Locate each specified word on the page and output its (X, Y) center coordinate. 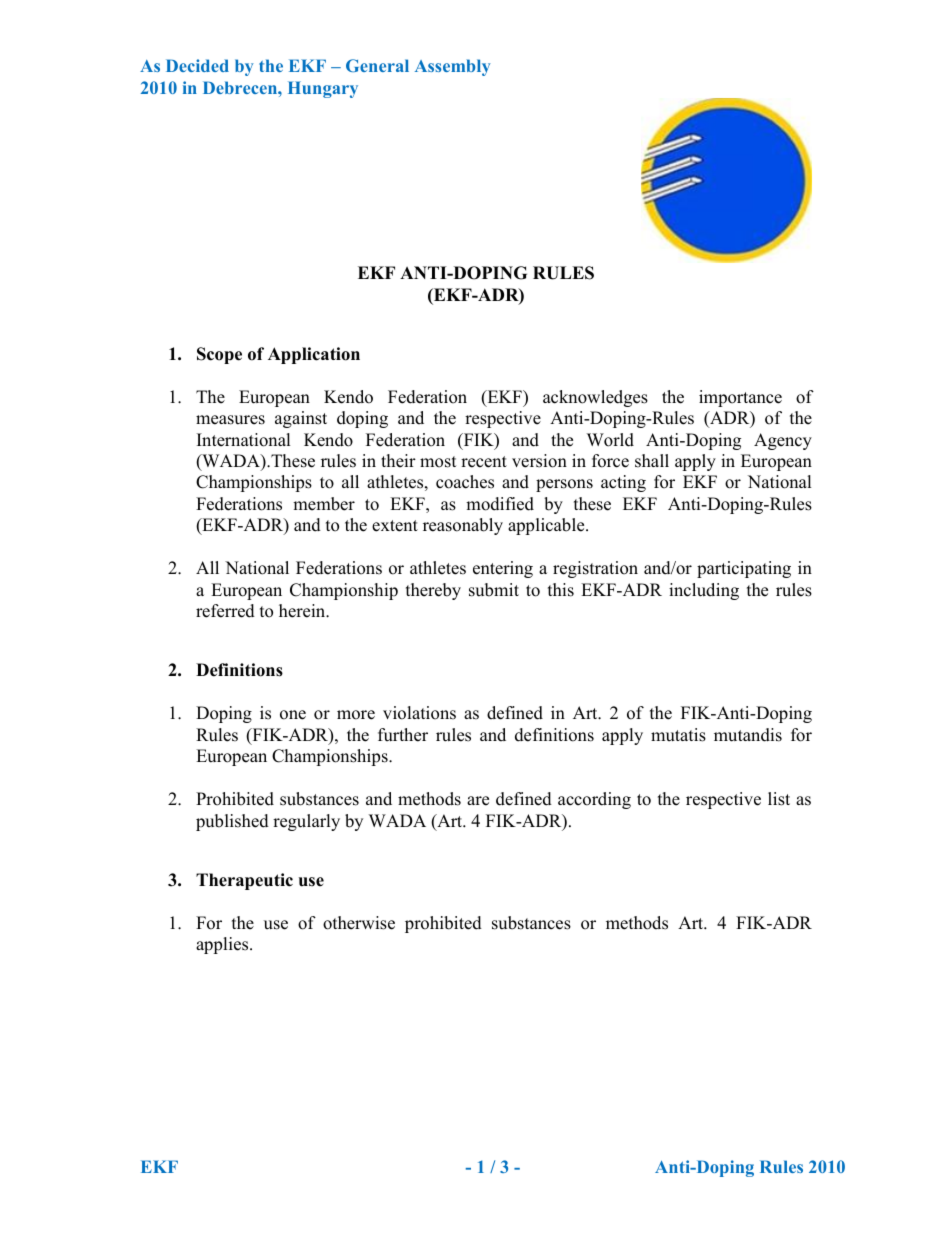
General (377, 65)
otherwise (359, 923)
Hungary (323, 89)
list (779, 799)
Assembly (453, 67)
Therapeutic (244, 881)
